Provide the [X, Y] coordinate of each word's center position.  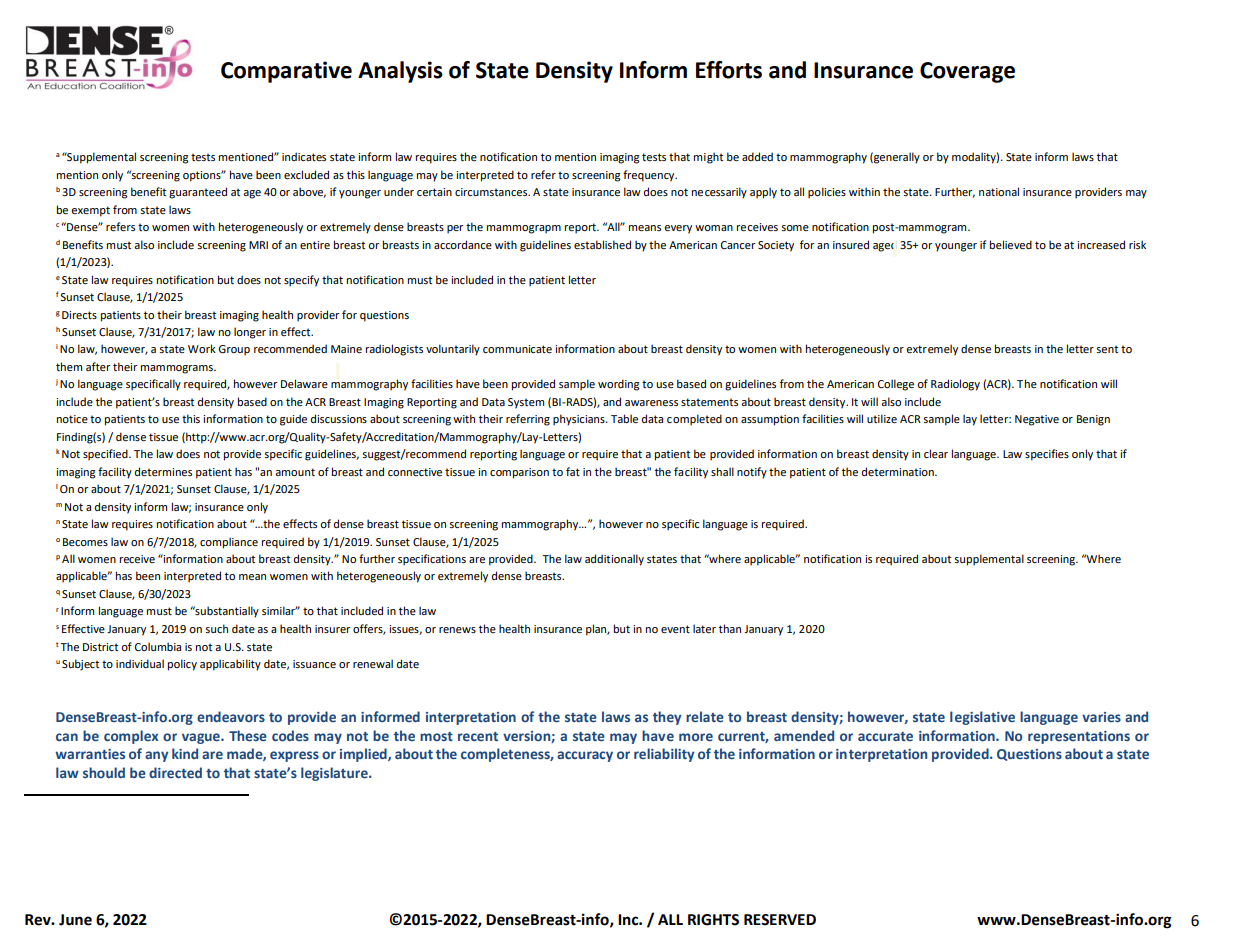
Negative [1037, 420]
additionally [614, 560]
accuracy [585, 756]
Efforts [729, 70]
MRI [258, 245]
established [602, 244]
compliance [229, 543]
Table [624, 418]
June [75, 920]
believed [1011, 244]
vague [202, 738]
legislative [982, 718]
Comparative [286, 72]
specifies [1047, 455]
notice [72, 419]
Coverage [967, 72]
